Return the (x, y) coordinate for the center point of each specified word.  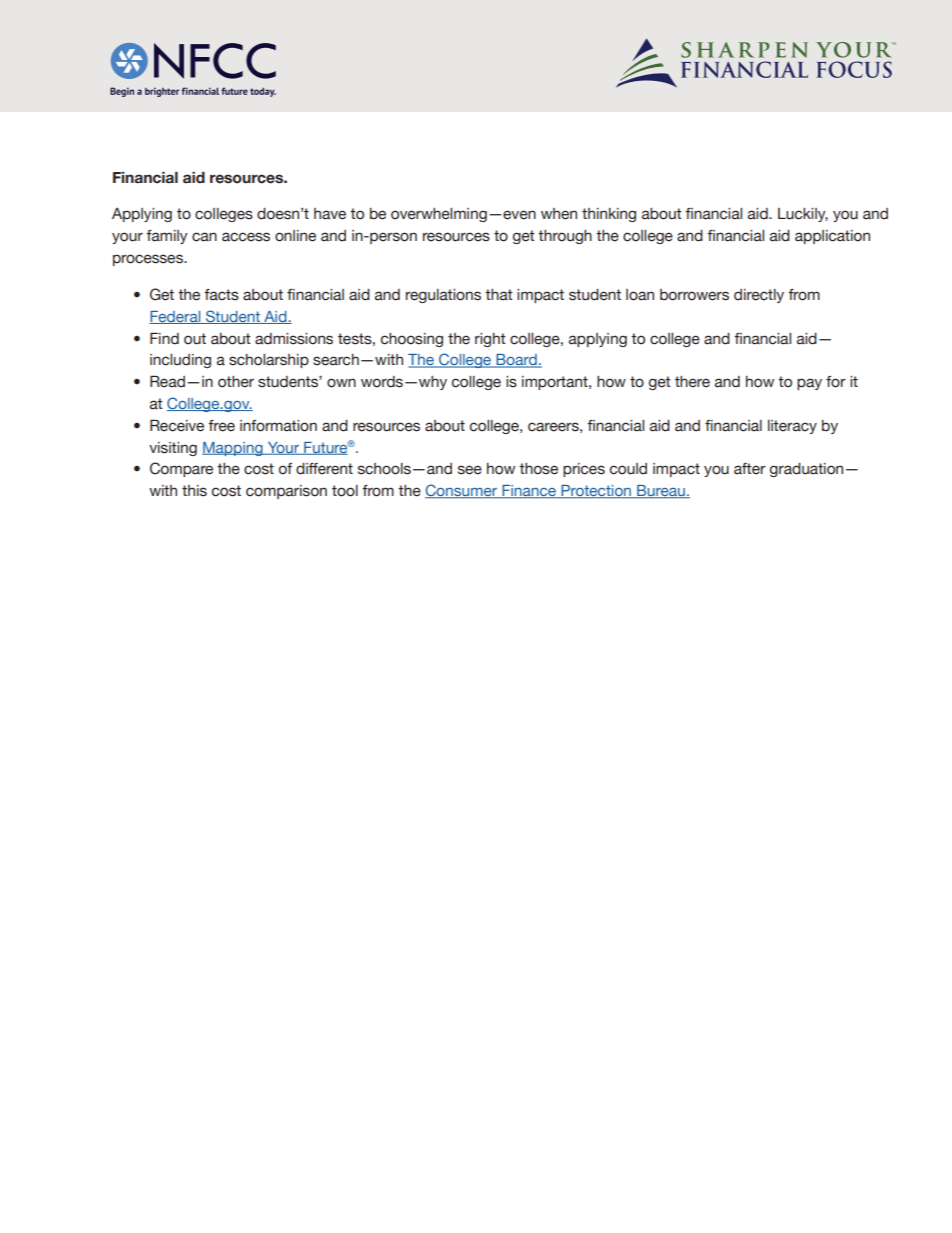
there (692, 382)
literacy (792, 427)
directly (759, 296)
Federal (176, 317)
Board (516, 361)
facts (221, 295)
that (498, 295)
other (236, 382)
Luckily (803, 215)
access (246, 237)
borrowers (694, 295)
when (559, 214)
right (490, 340)
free (221, 426)
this (194, 491)
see (470, 470)
